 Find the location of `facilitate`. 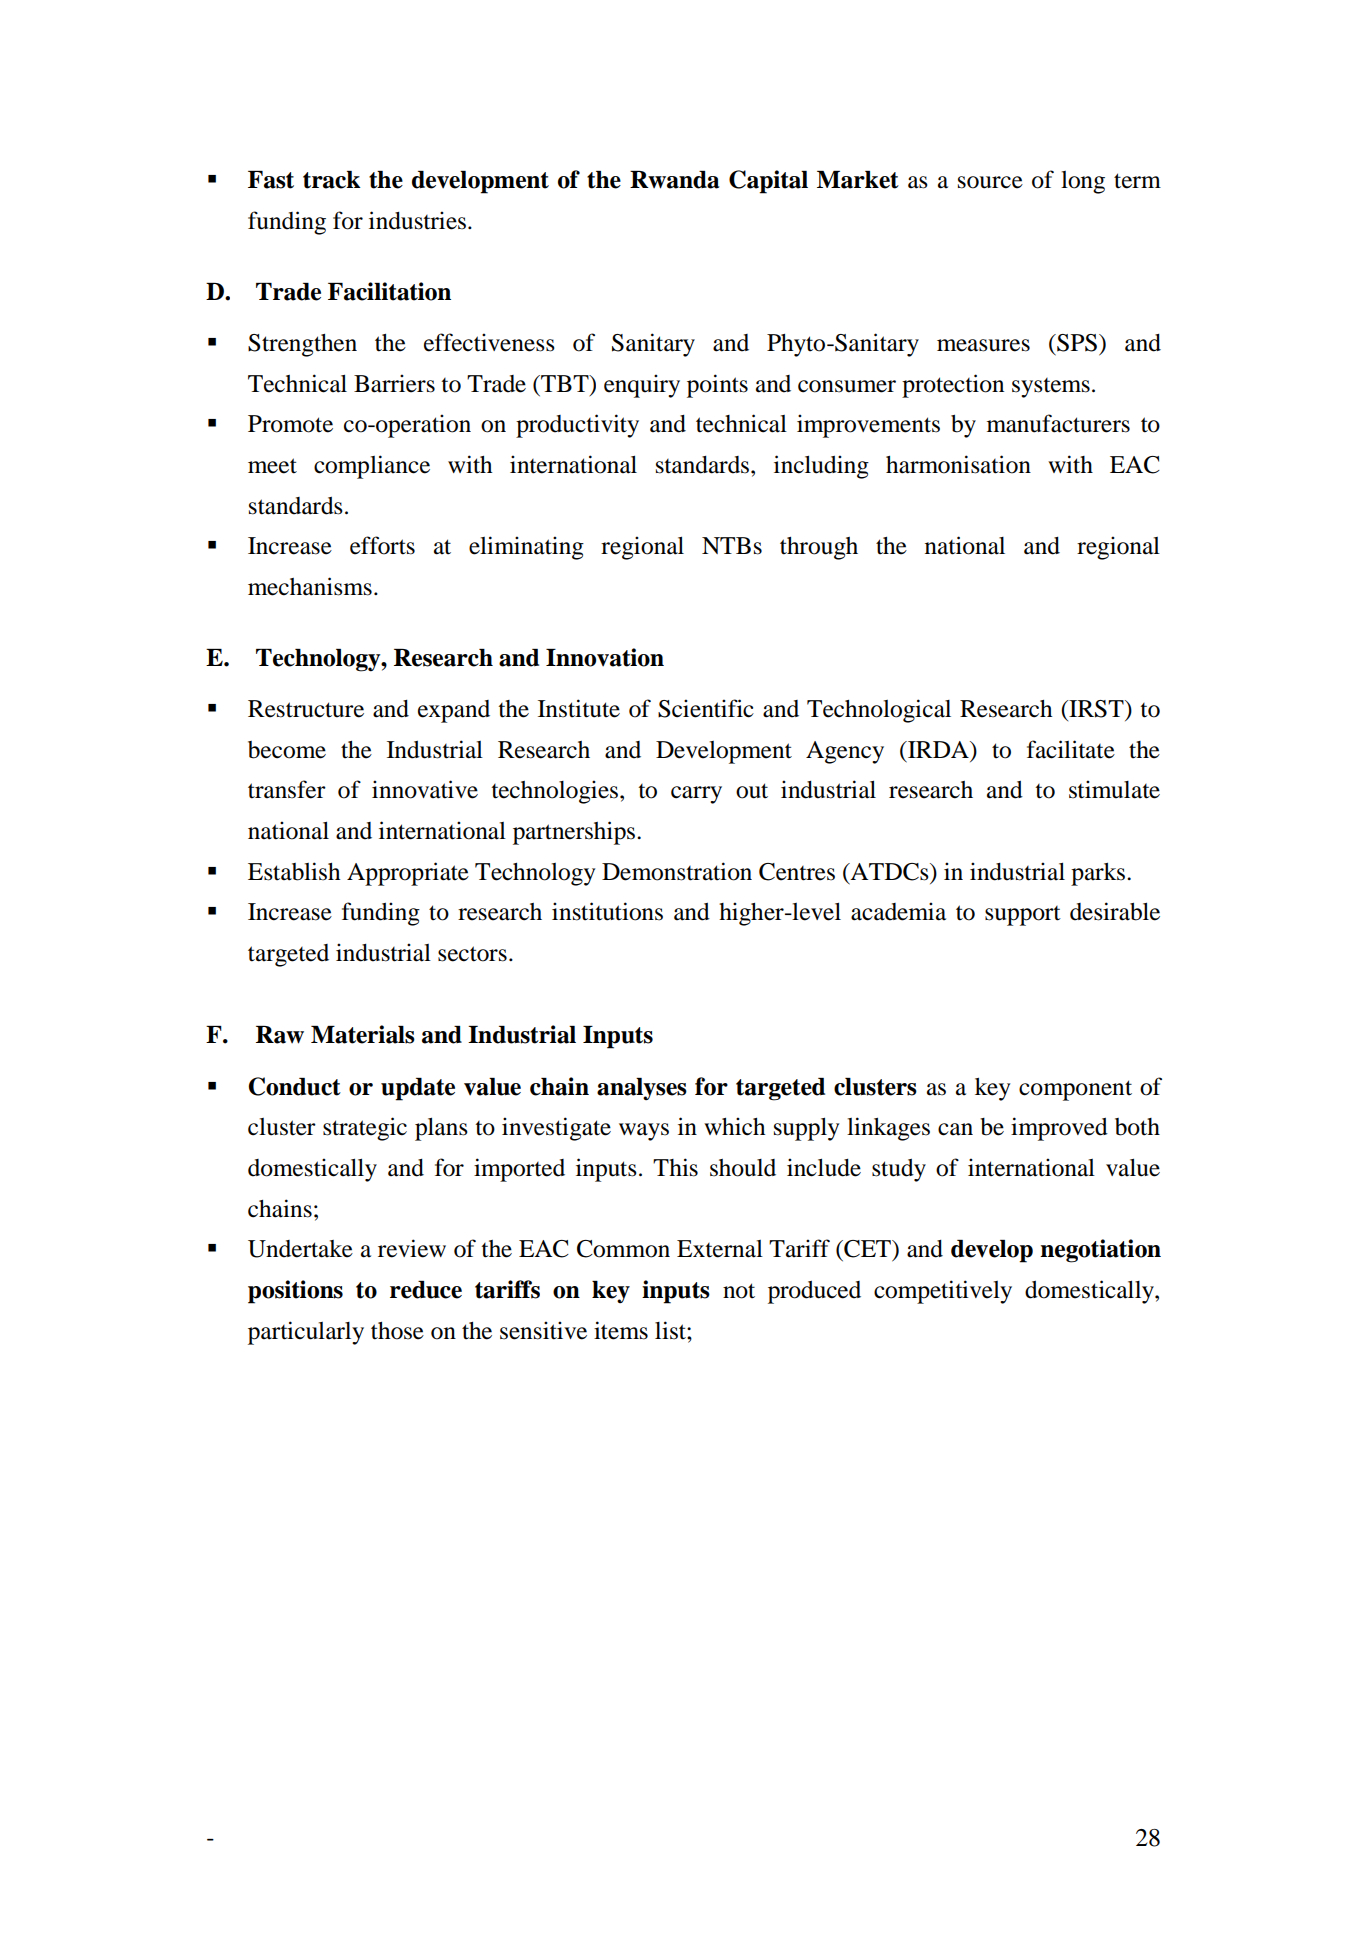

facilitate is located at coordinates (1071, 749).
